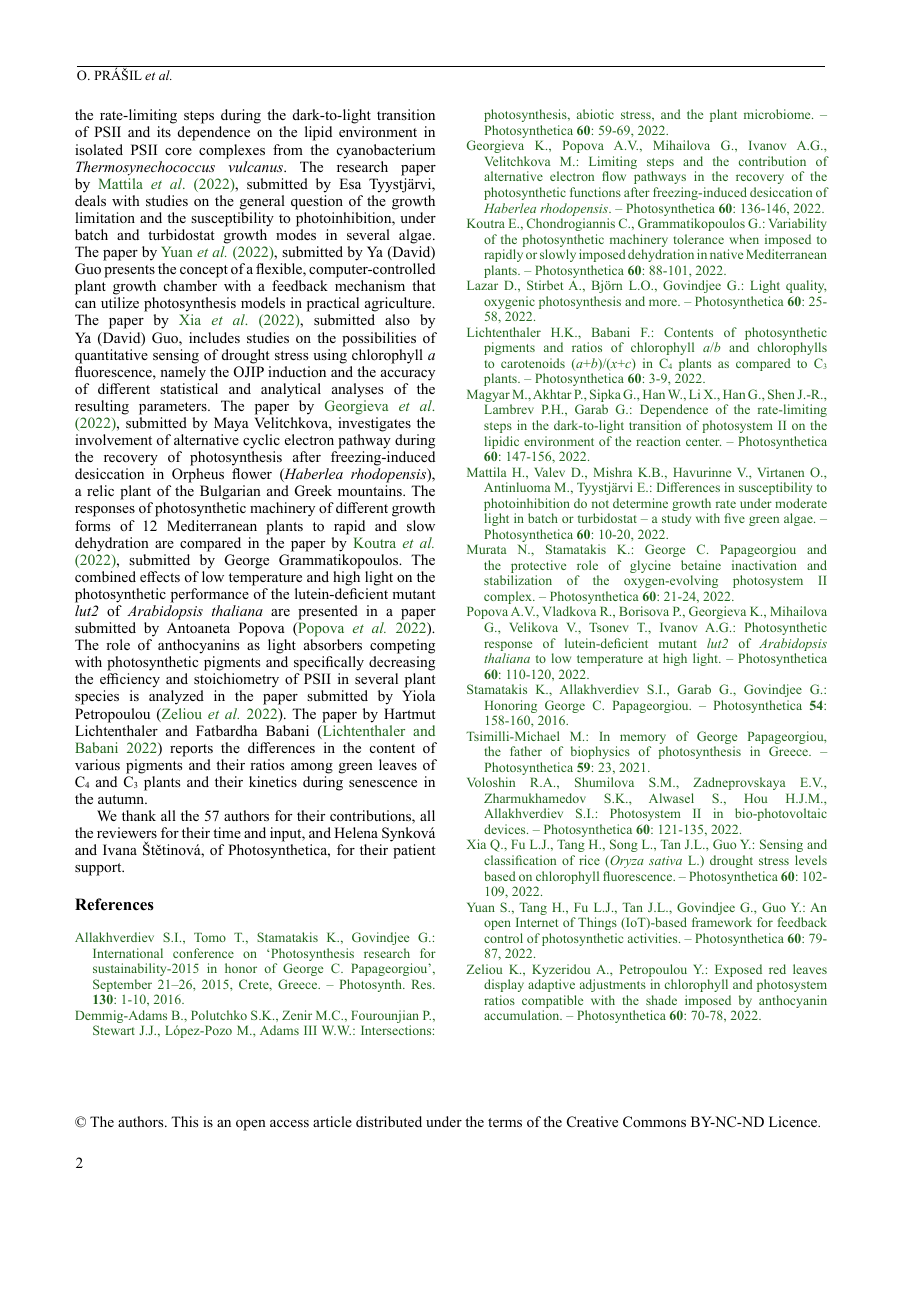 Image resolution: width=924 pixels, height=1308 pixels. What do you see at coordinates (794, 1121) in the screenshot?
I see `Licence` at bounding box center [794, 1121].
